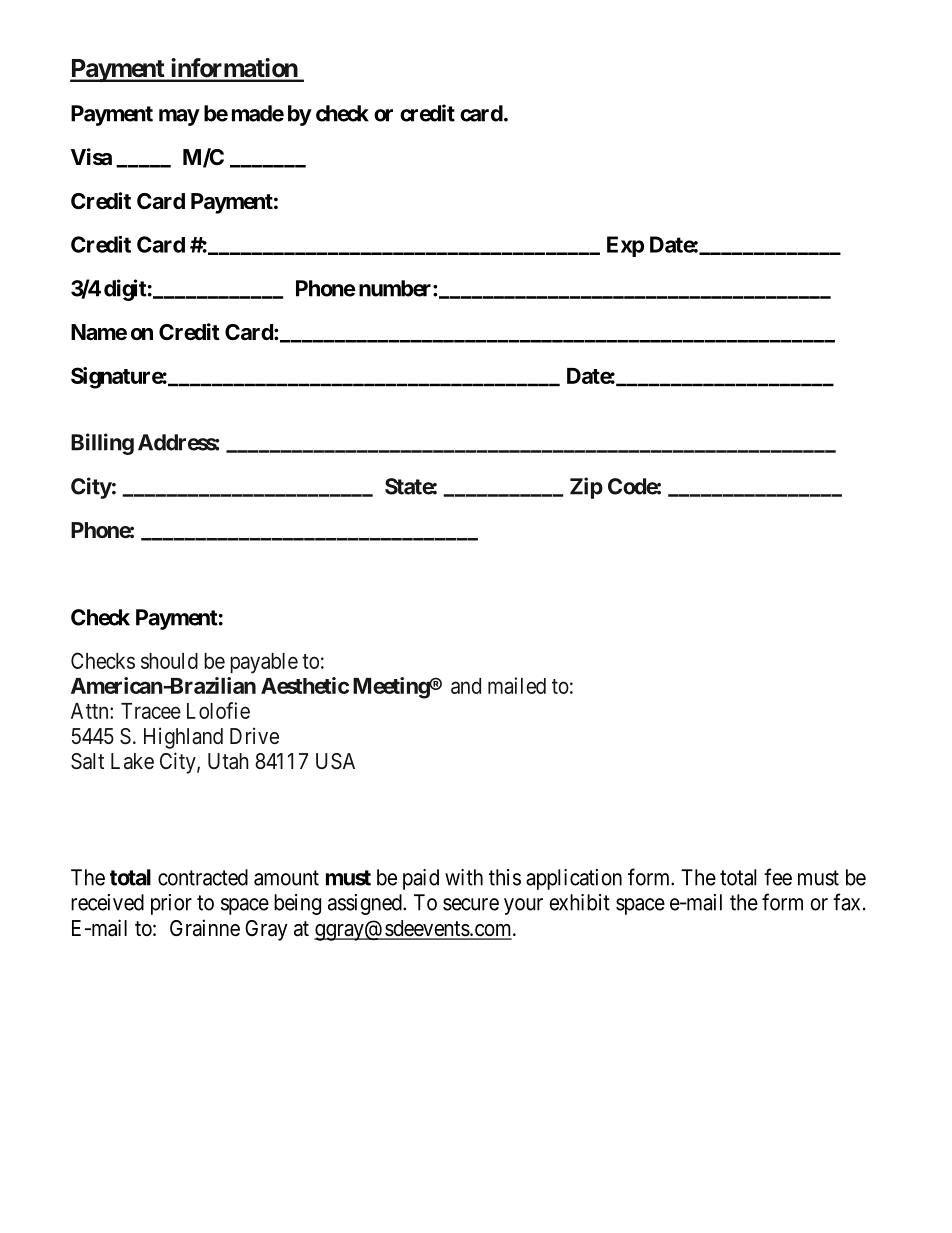  What do you see at coordinates (586, 488) in the document?
I see `Zip` at bounding box center [586, 488].
